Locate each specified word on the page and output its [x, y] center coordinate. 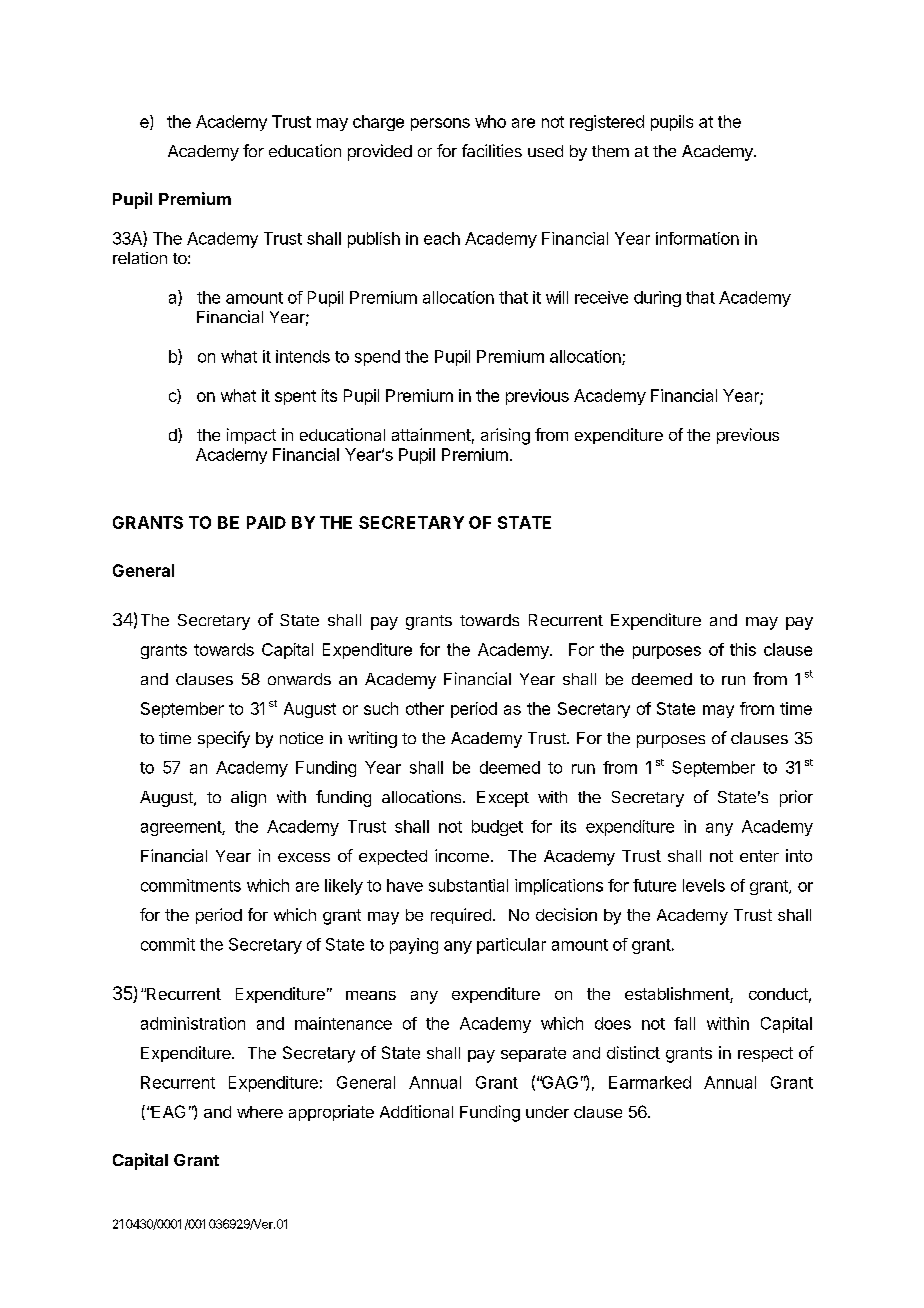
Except [503, 799]
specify [224, 739]
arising [505, 436]
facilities [492, 150]
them [610, 151]
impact [251, 436]
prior [796, 798]
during [657, 299]
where [260, 1112]
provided [380, 152]
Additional [416, 1111]
